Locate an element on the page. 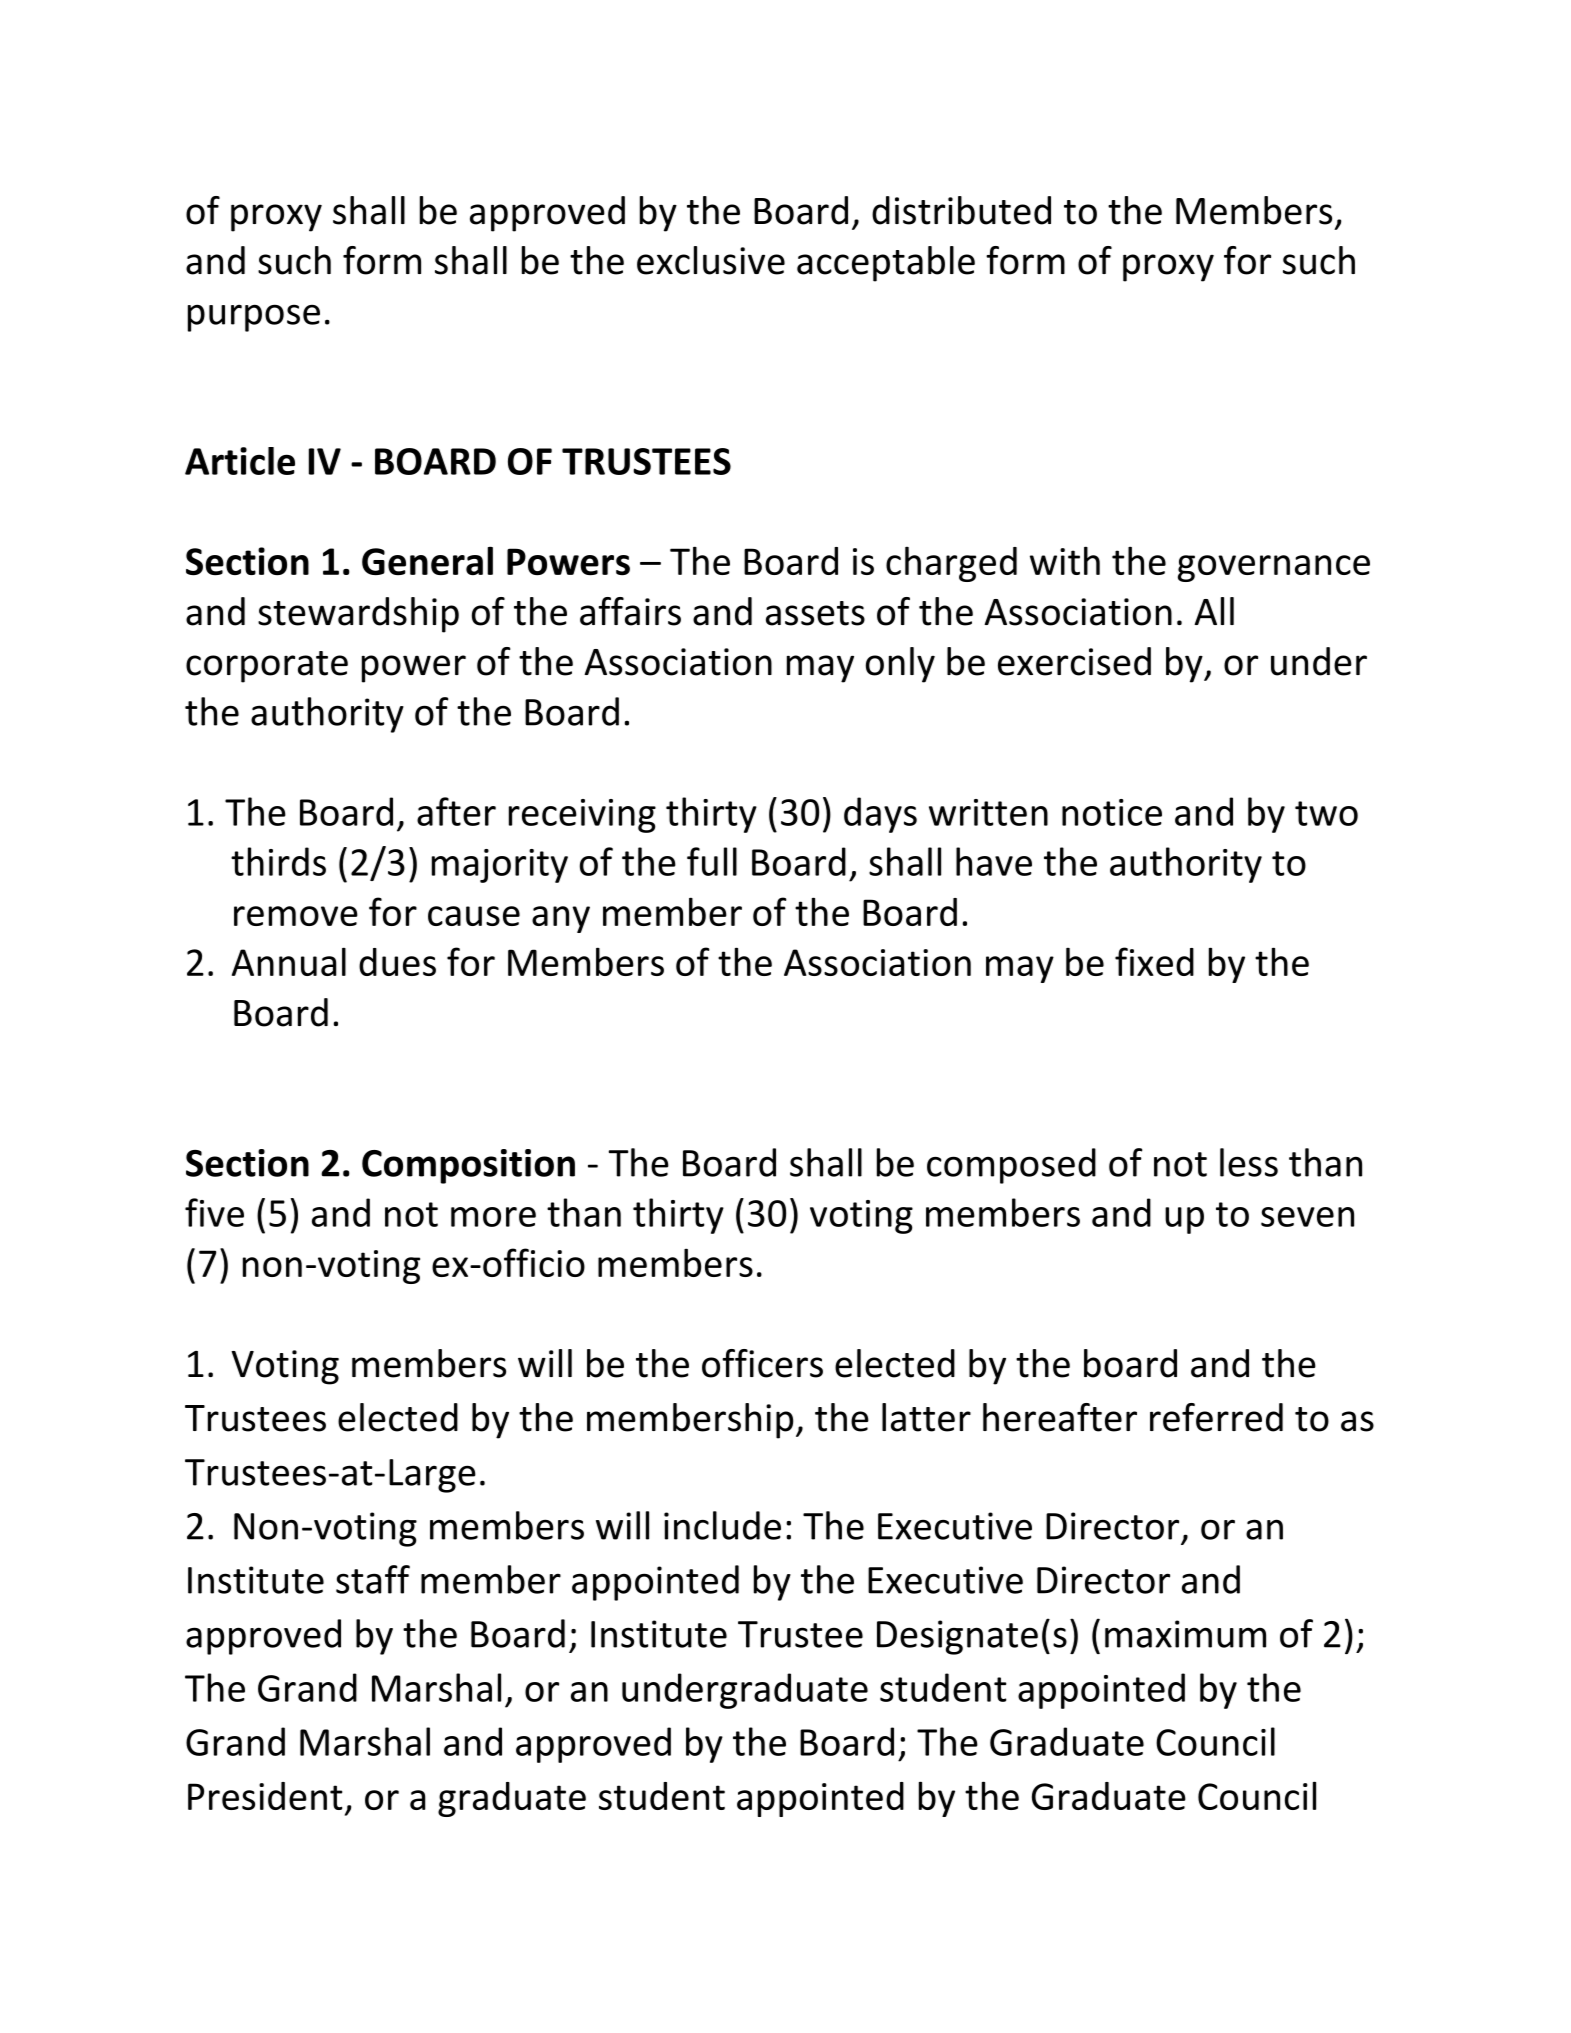 This page has height=2033, width=1571. assets is located at coordinates (815, 613).
